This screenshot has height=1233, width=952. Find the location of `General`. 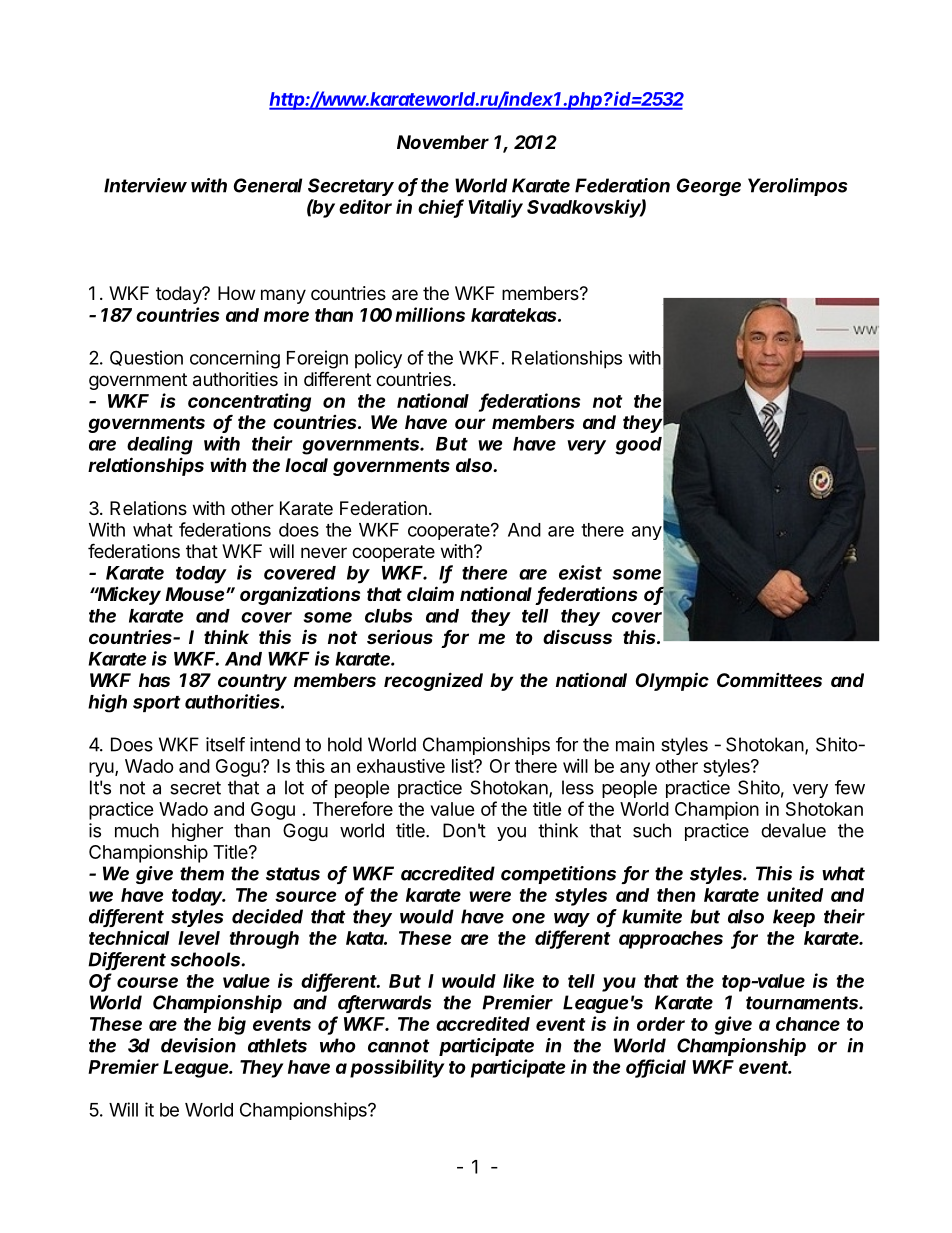

General is located at coordinates (268, 185).
